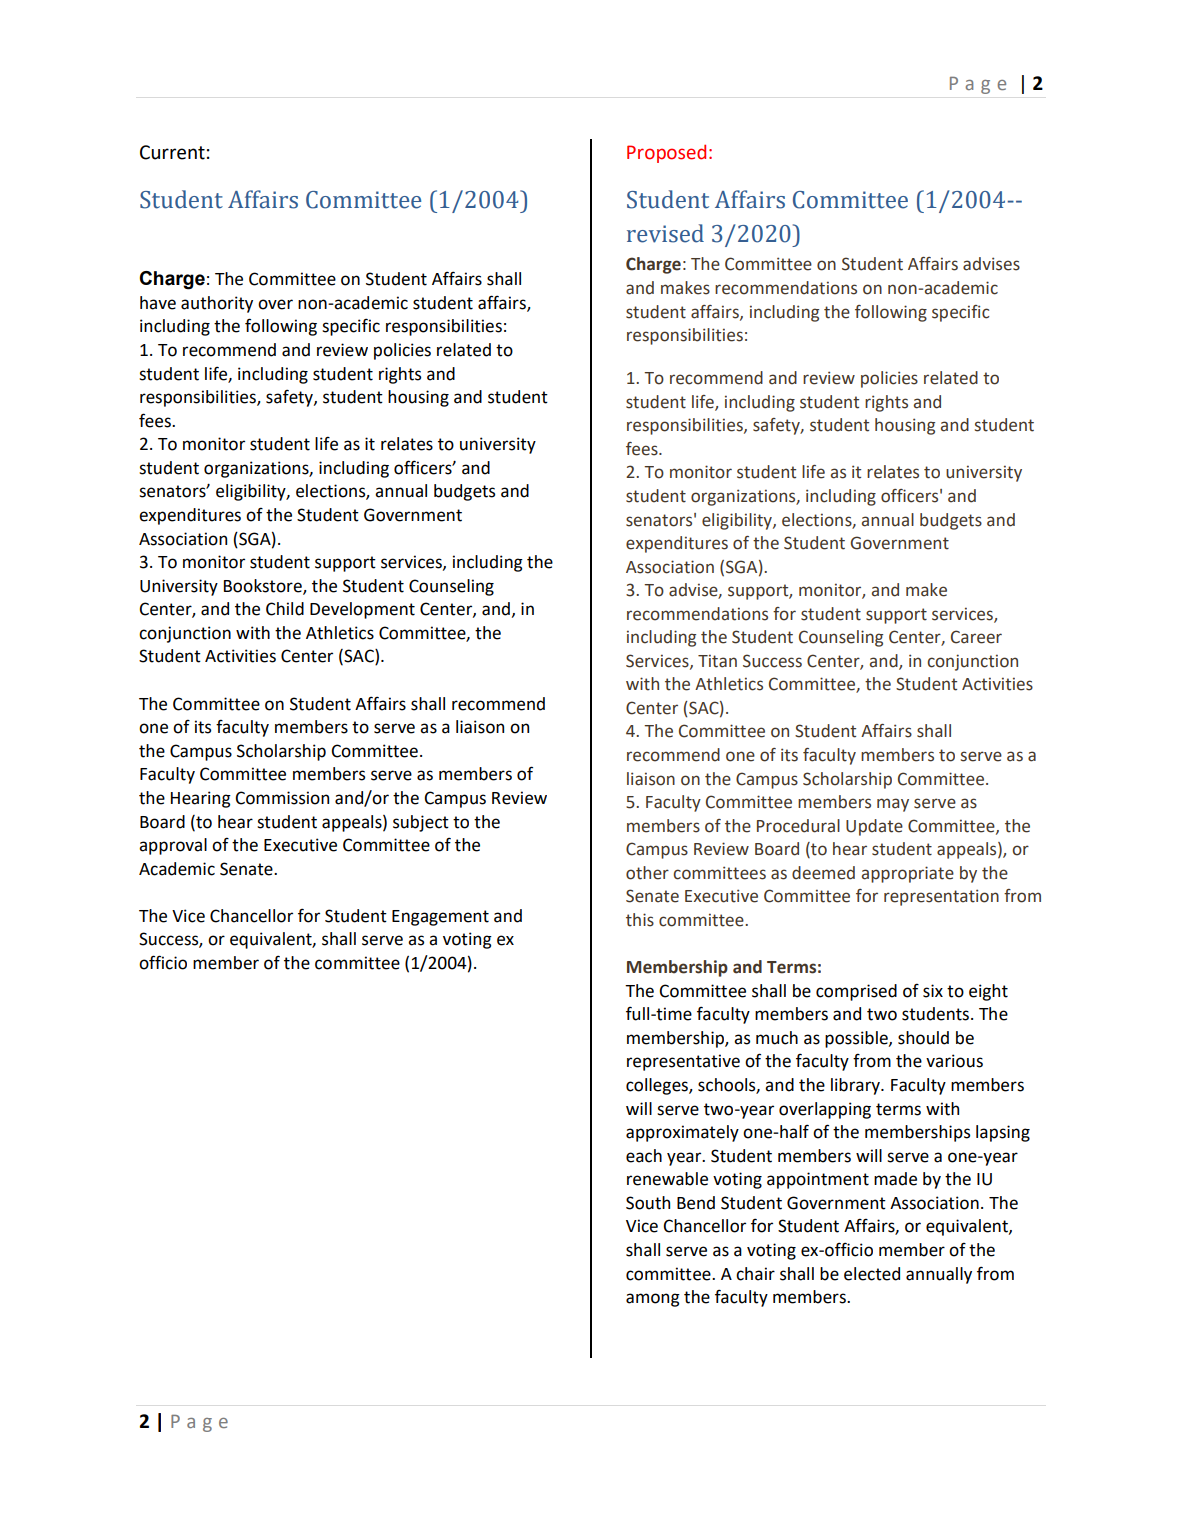 Image resolution: width=1182 pixels, height=1529 pixels. What do you see at coordinates (717, 661) in the page?
I see `Titan` at bounding box center [717, 661].
